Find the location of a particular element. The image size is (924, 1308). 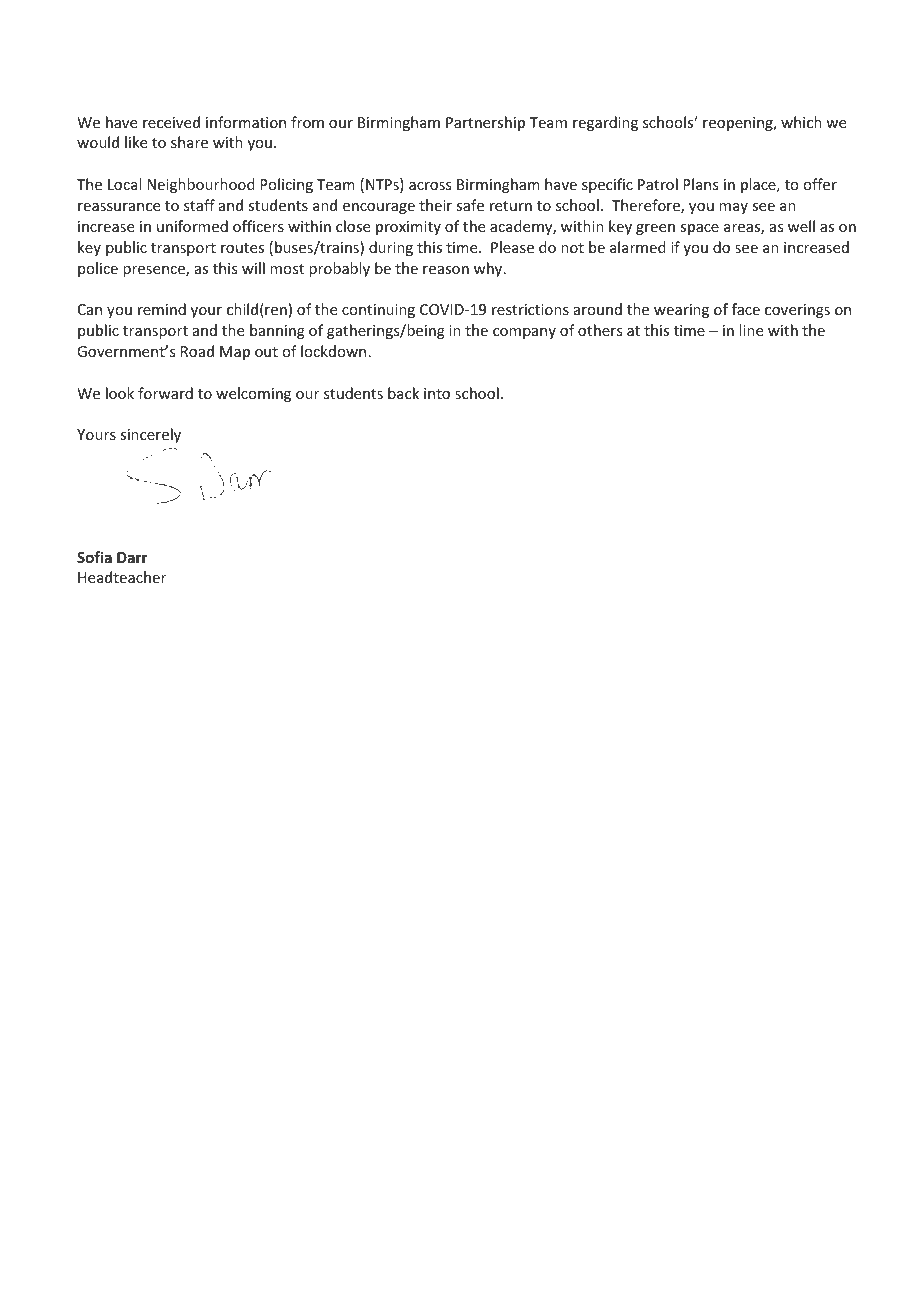

alarmed is located at coordinates (638, 247).
